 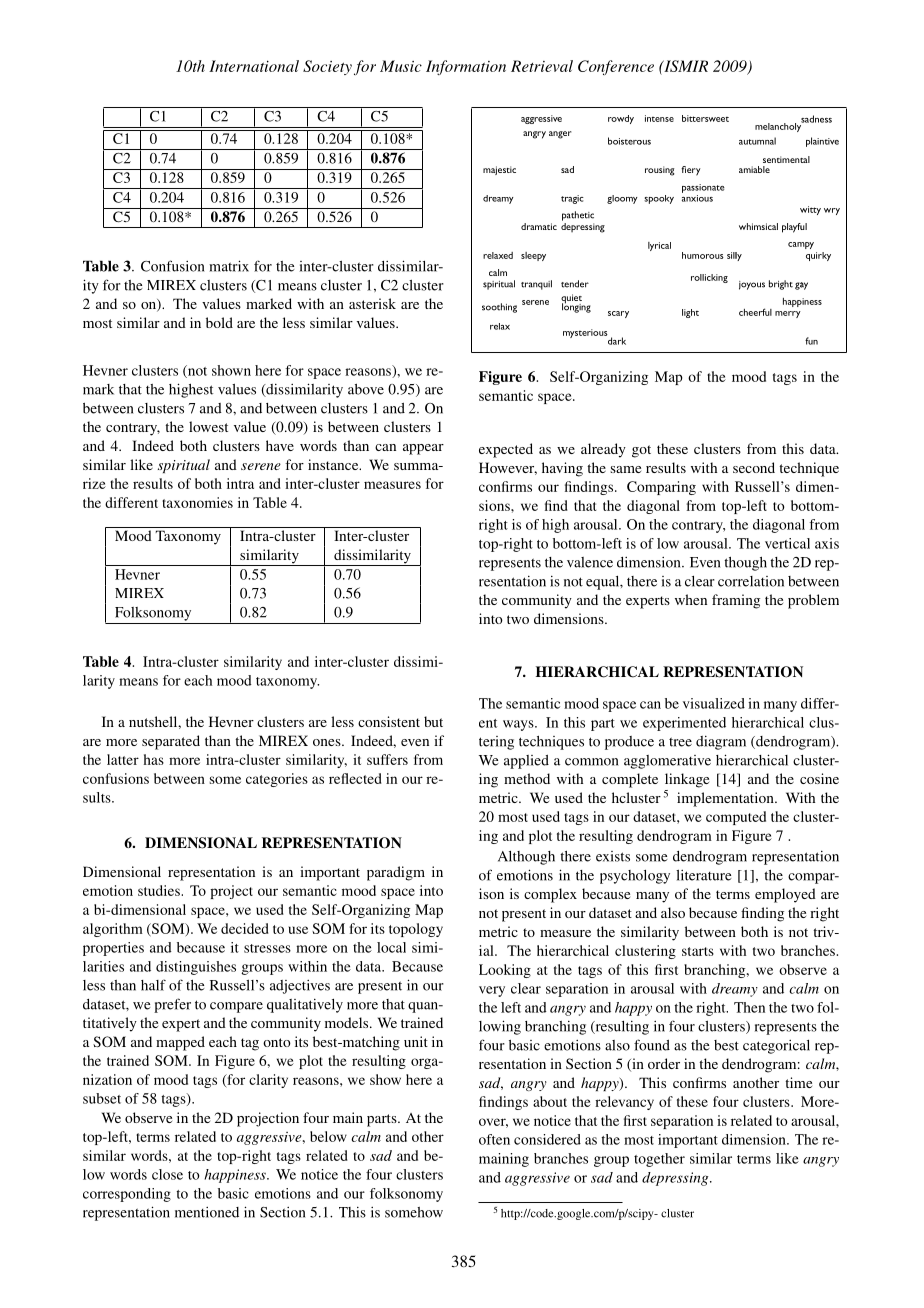 What do you see at coordinates (494, 1139) in the screenshot?
I see `often` at bounding box center [494, 1139].
